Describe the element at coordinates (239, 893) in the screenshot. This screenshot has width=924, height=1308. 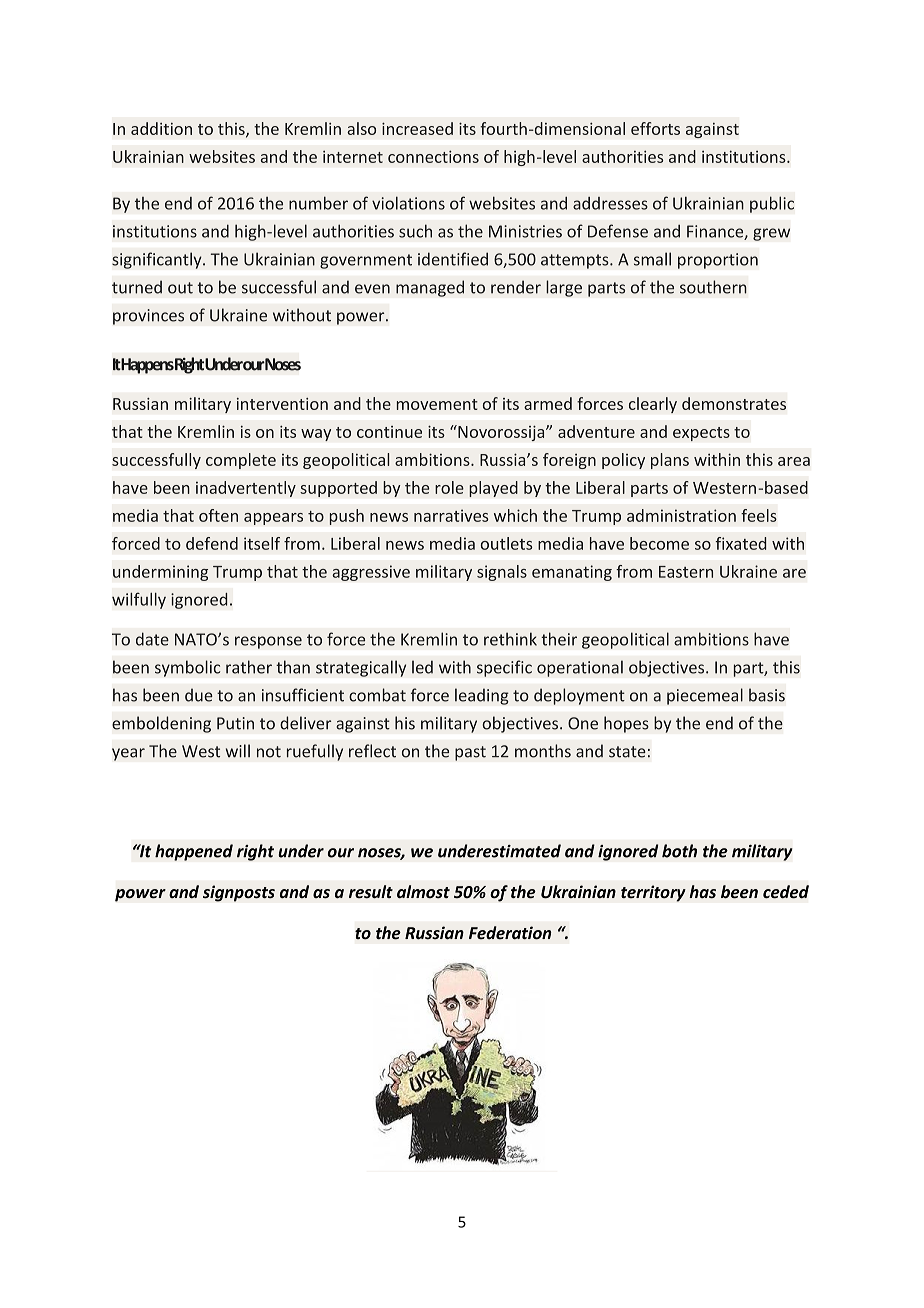
I see `signposts` at that location.
